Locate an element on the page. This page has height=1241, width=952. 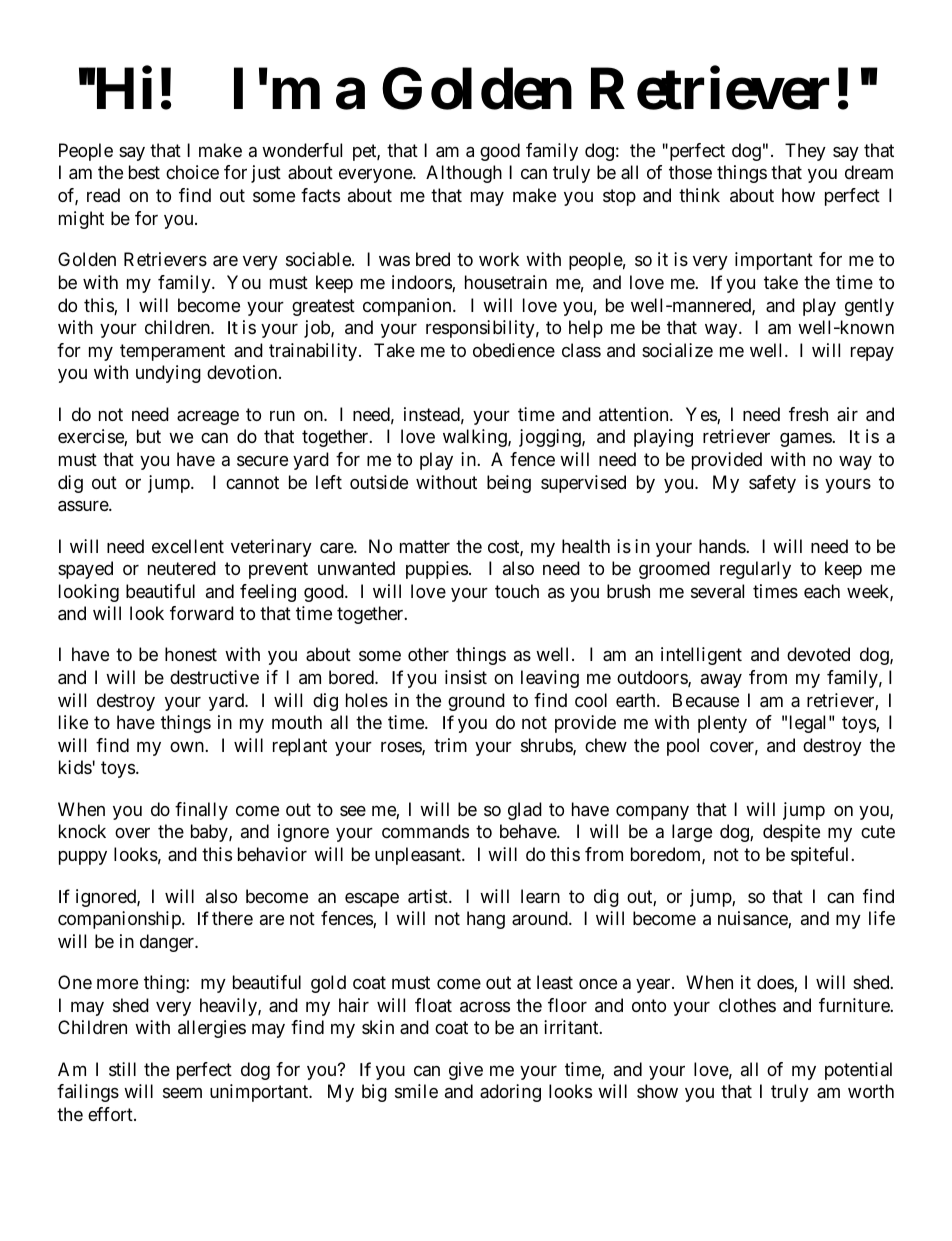
They is located at coordinates (805, 152).
